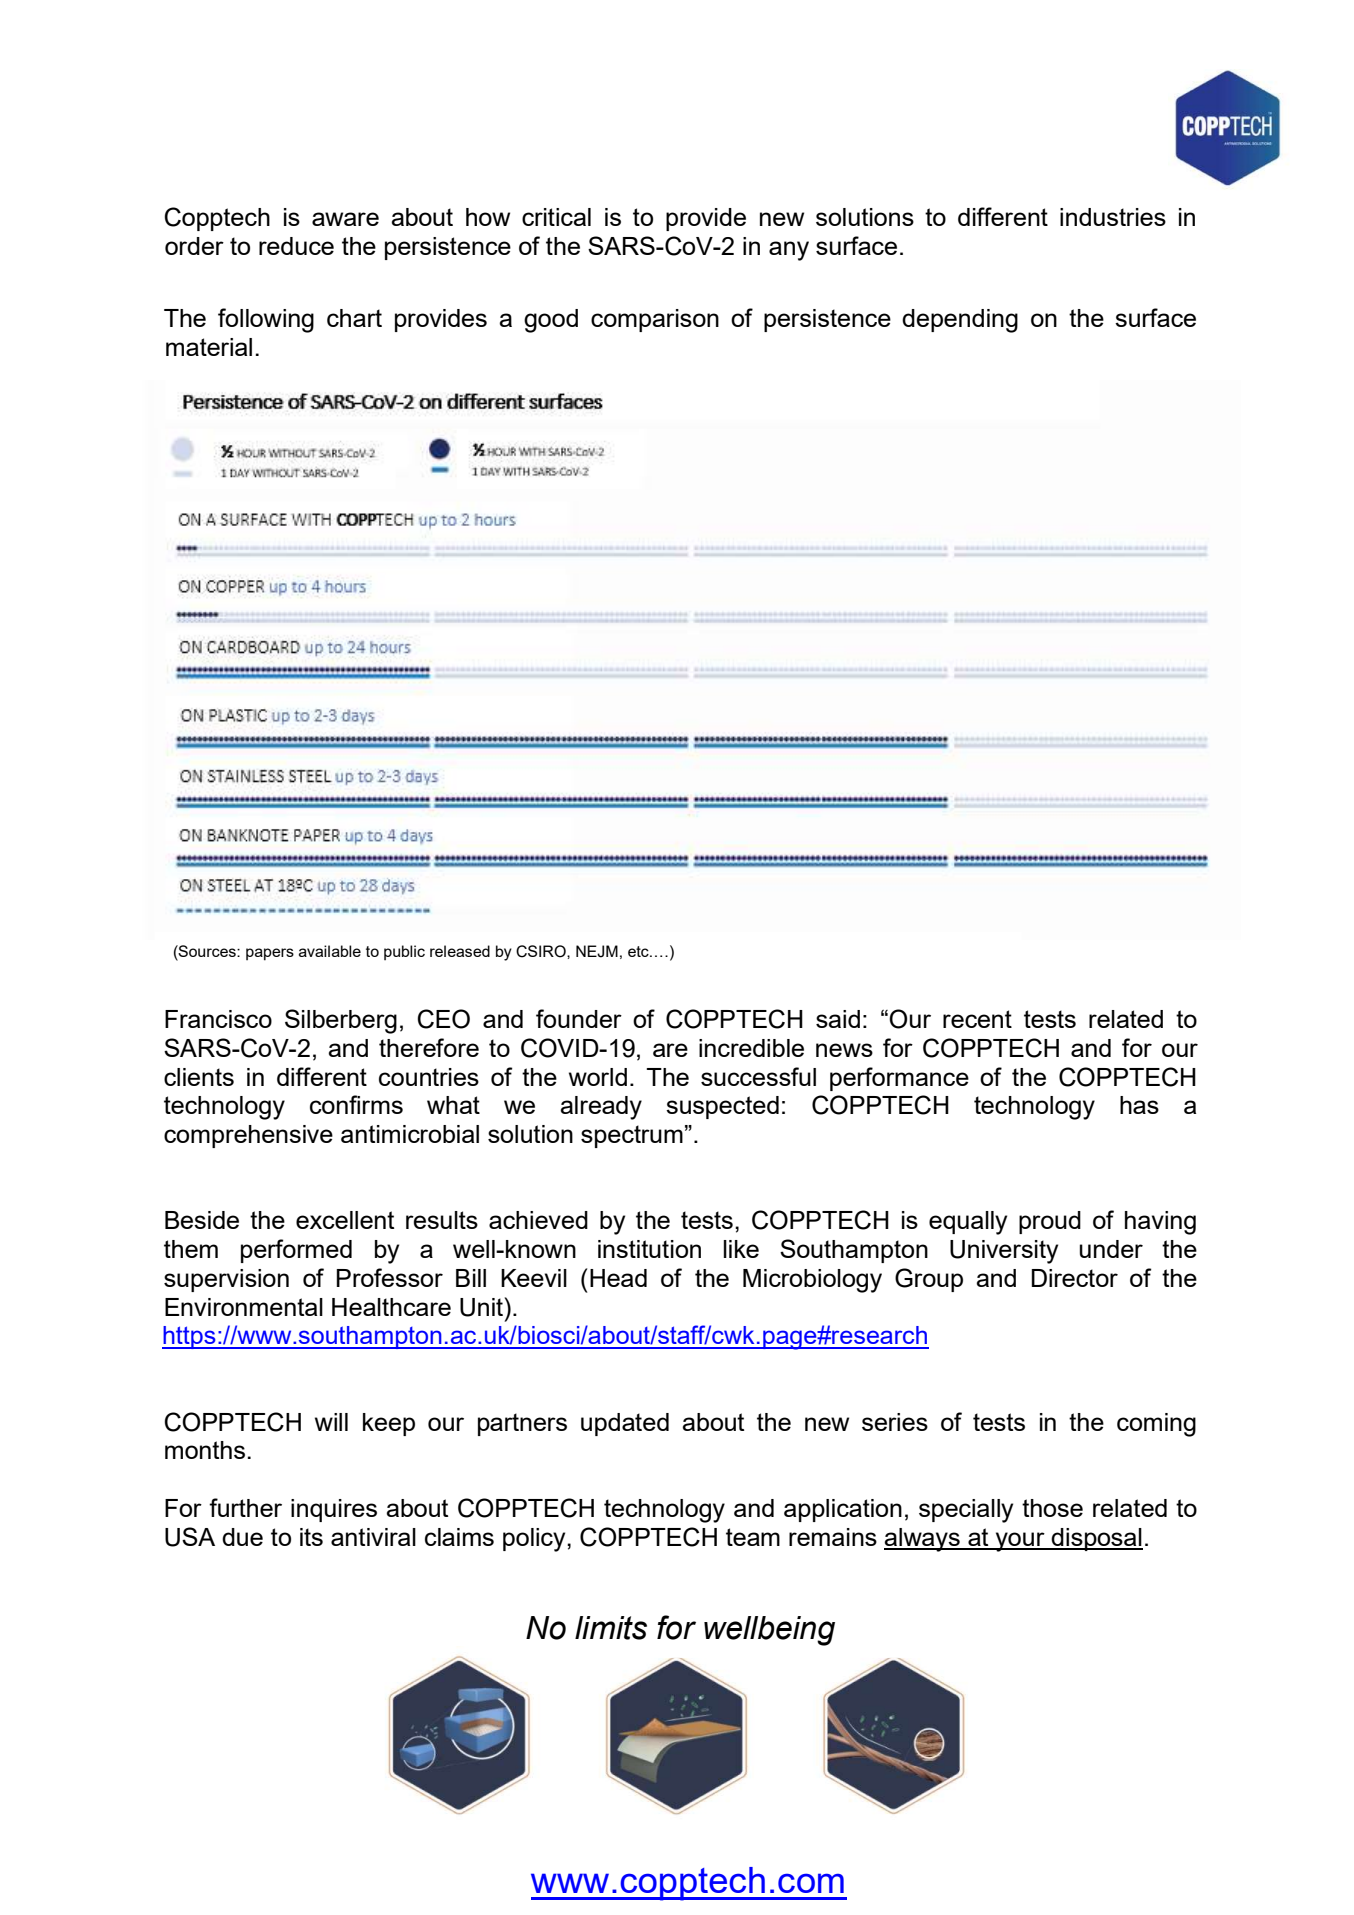 The image size is (1354, 1915). Describe the element at coordinates (639, 951) in the page. I see `etc` at that location.
